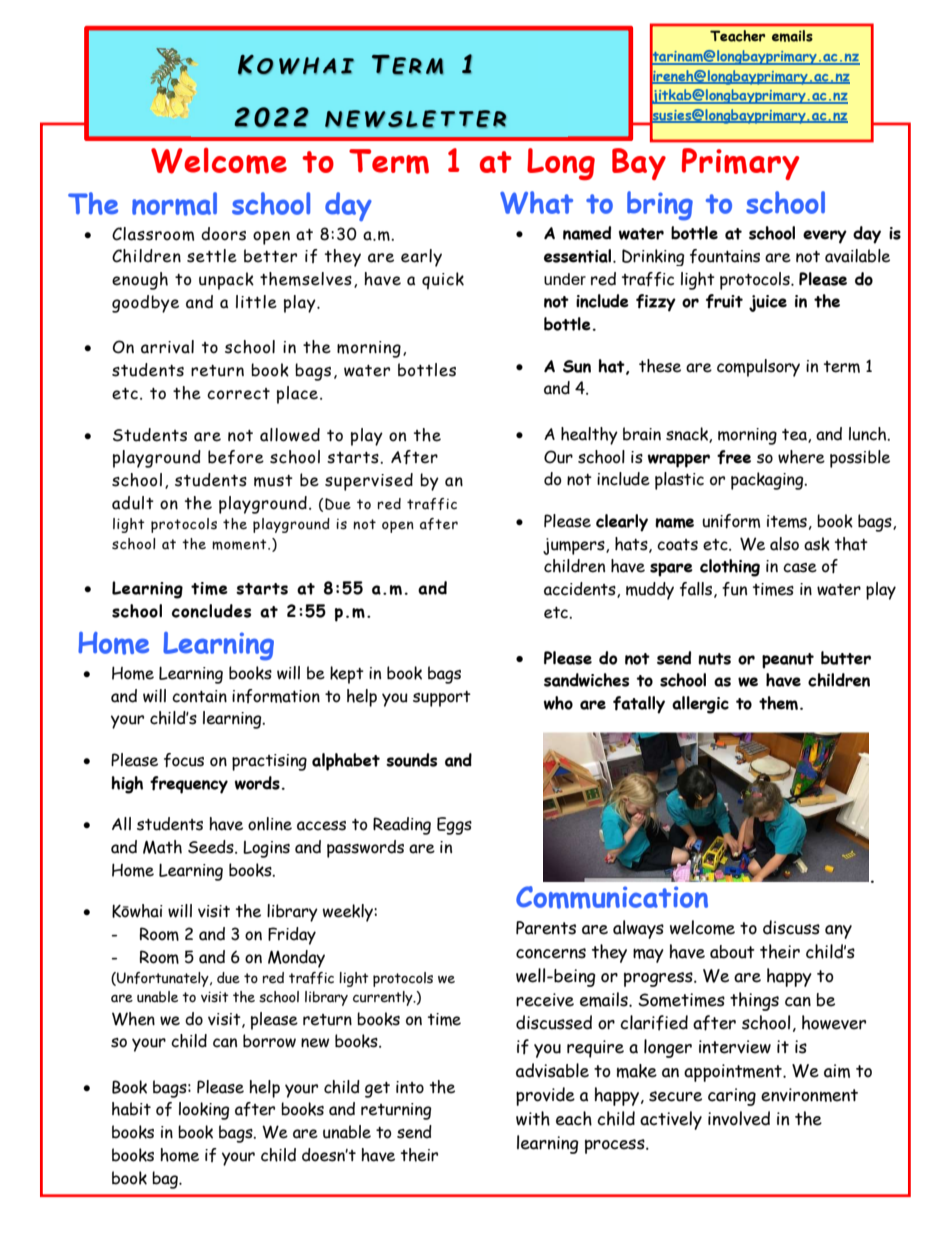 This screenshot has height=1233, width=952. Describe the element at coordinates (212, 847) in the screenshot. I see `Seeds` at that location.
